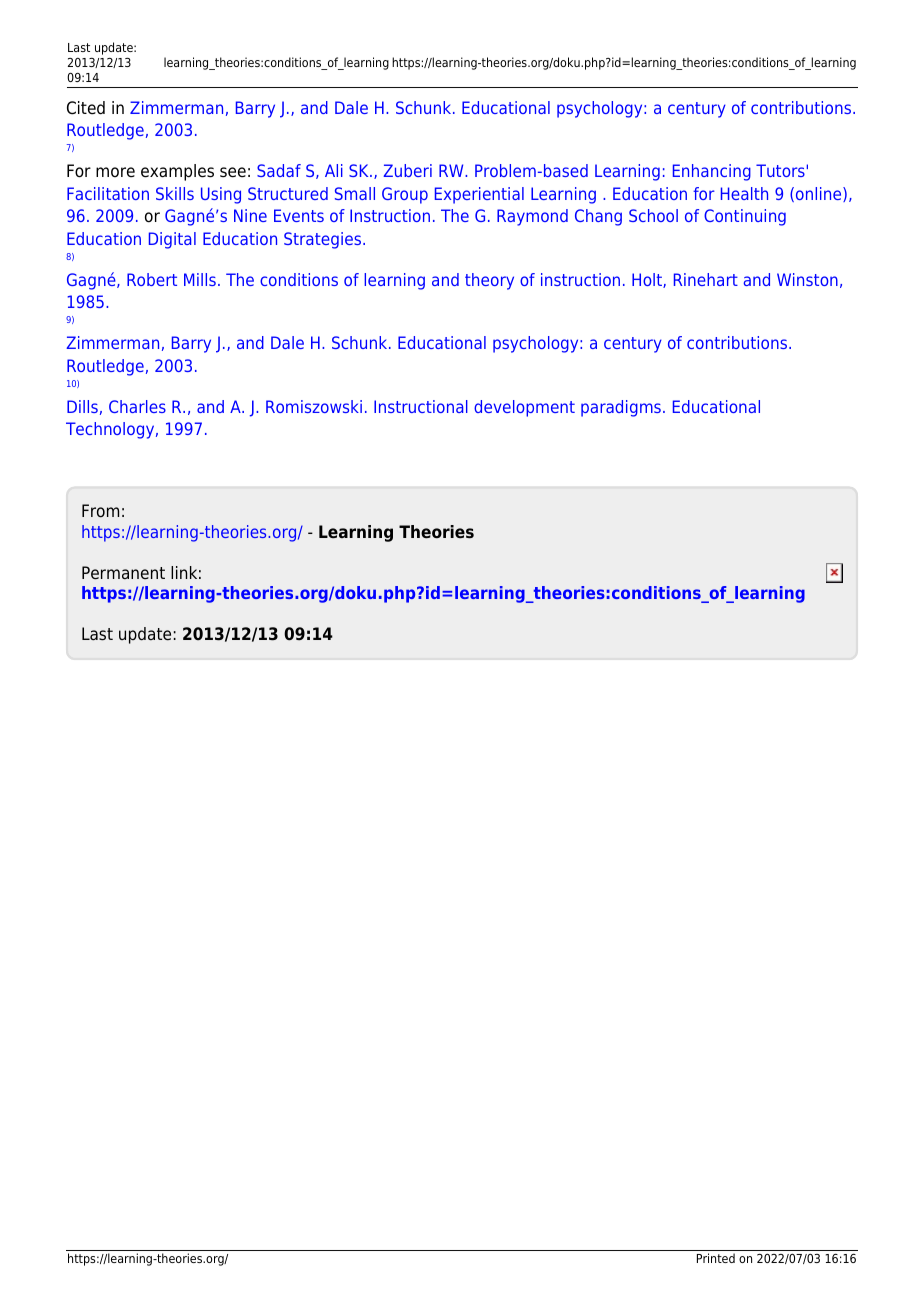 The height and width of the screenshot is (1308, 924). Describe the element at coordinates (712, 172) in the screenshot. I see `Enhancing` at that location.
